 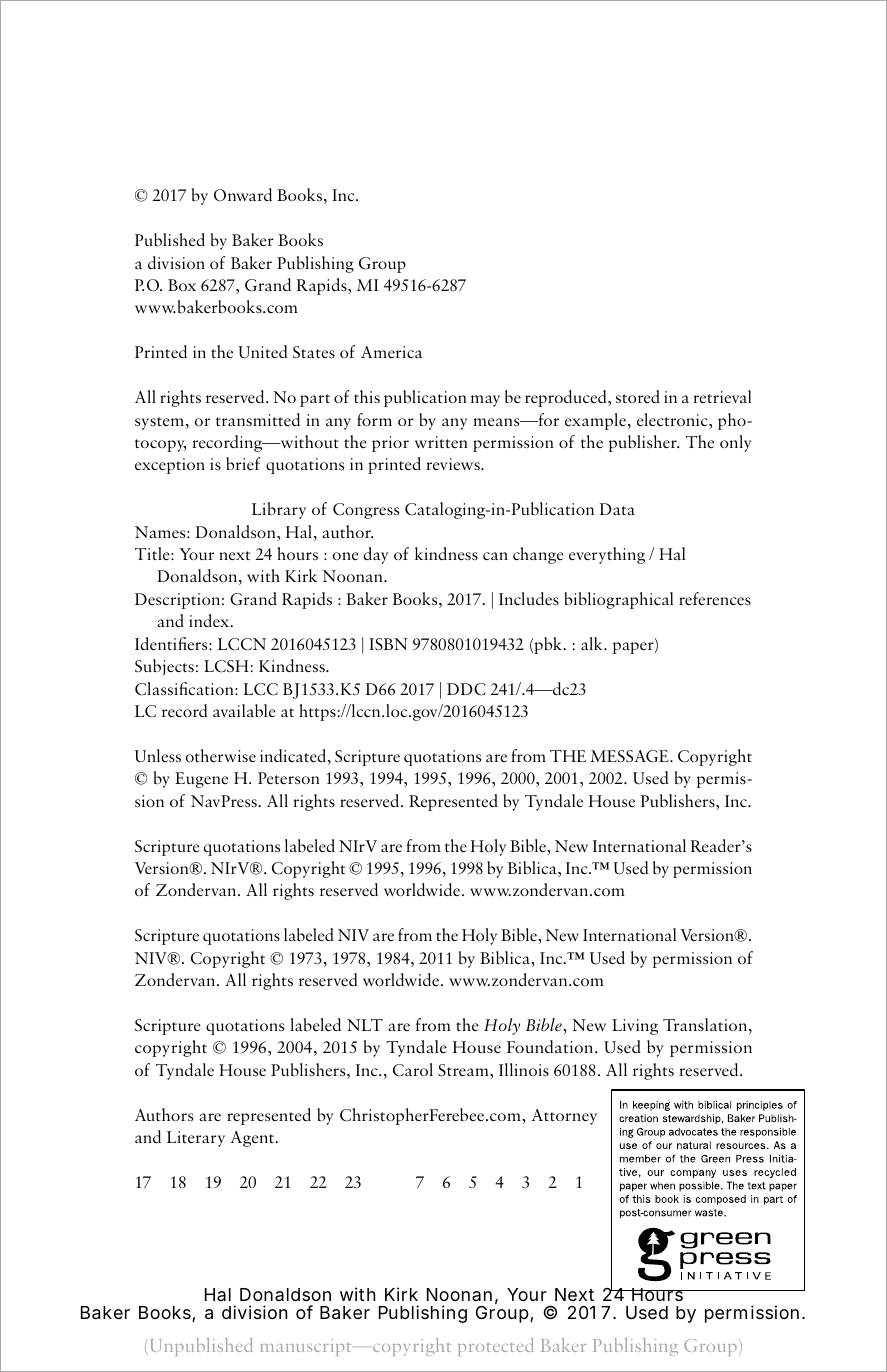 What do you see at coordinates (715, 598) in the screenshot?
I see `references` at bounding box center [715, 598].
